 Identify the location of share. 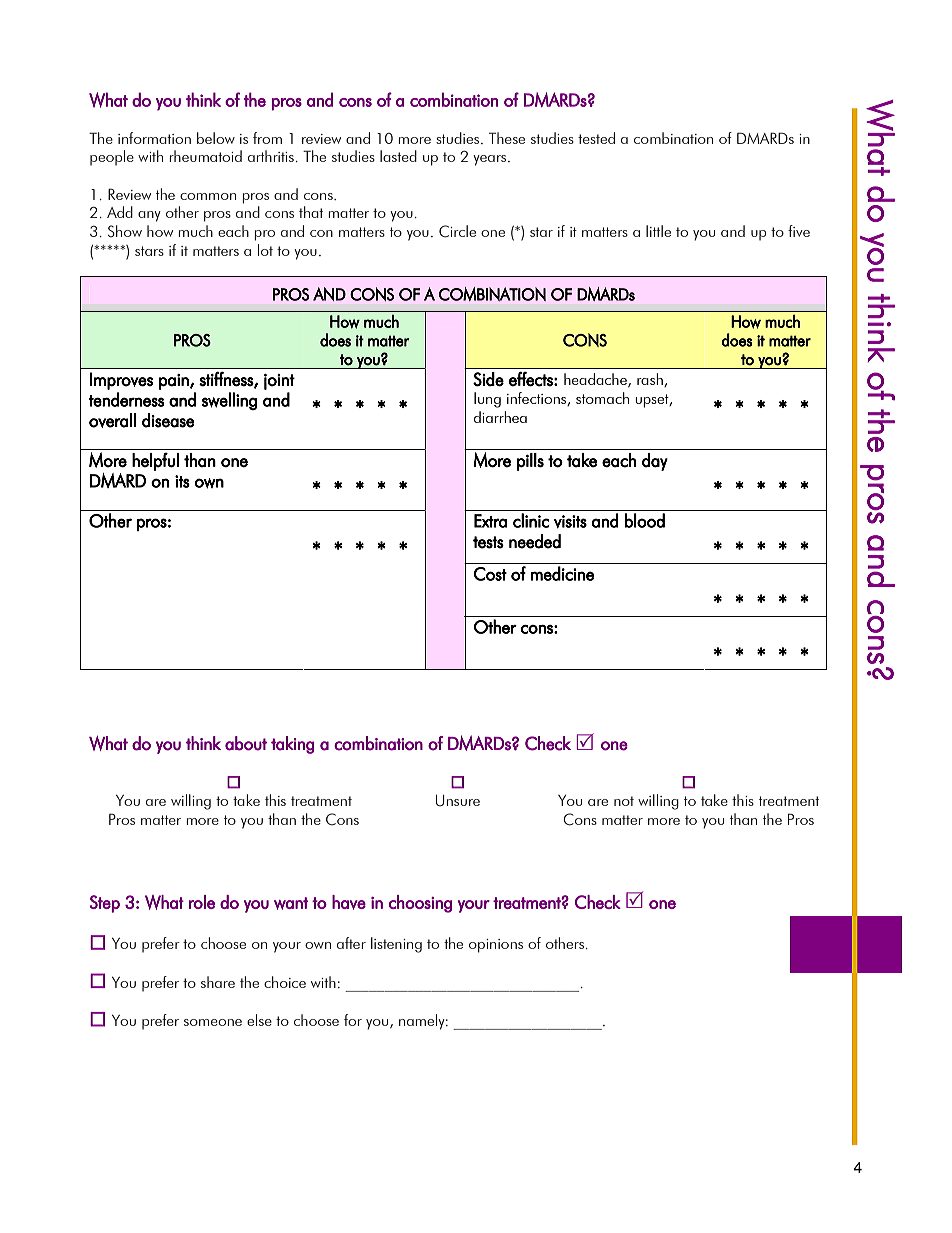
(218, 982).
